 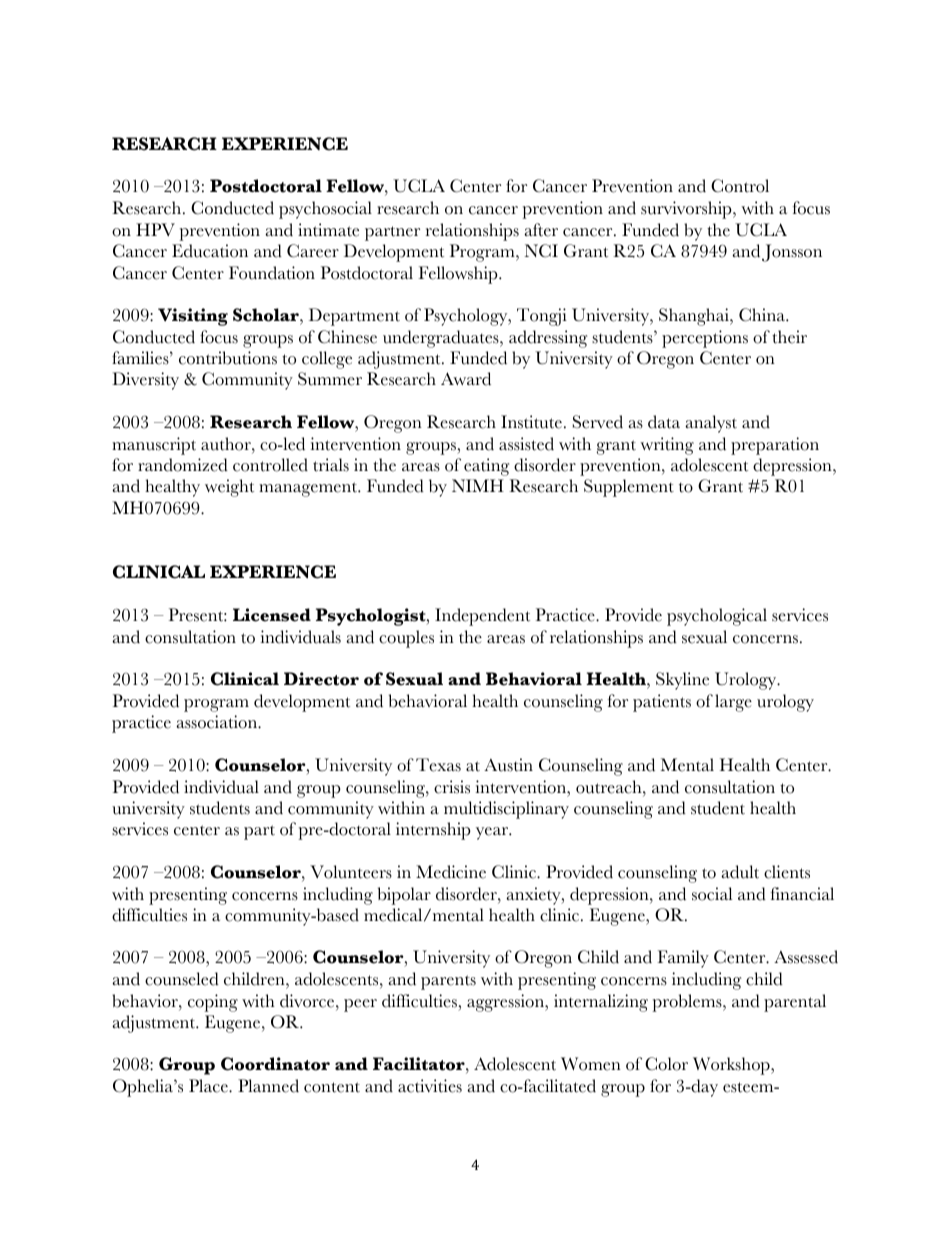 I want to click on after, so click(x=541, y=230).
